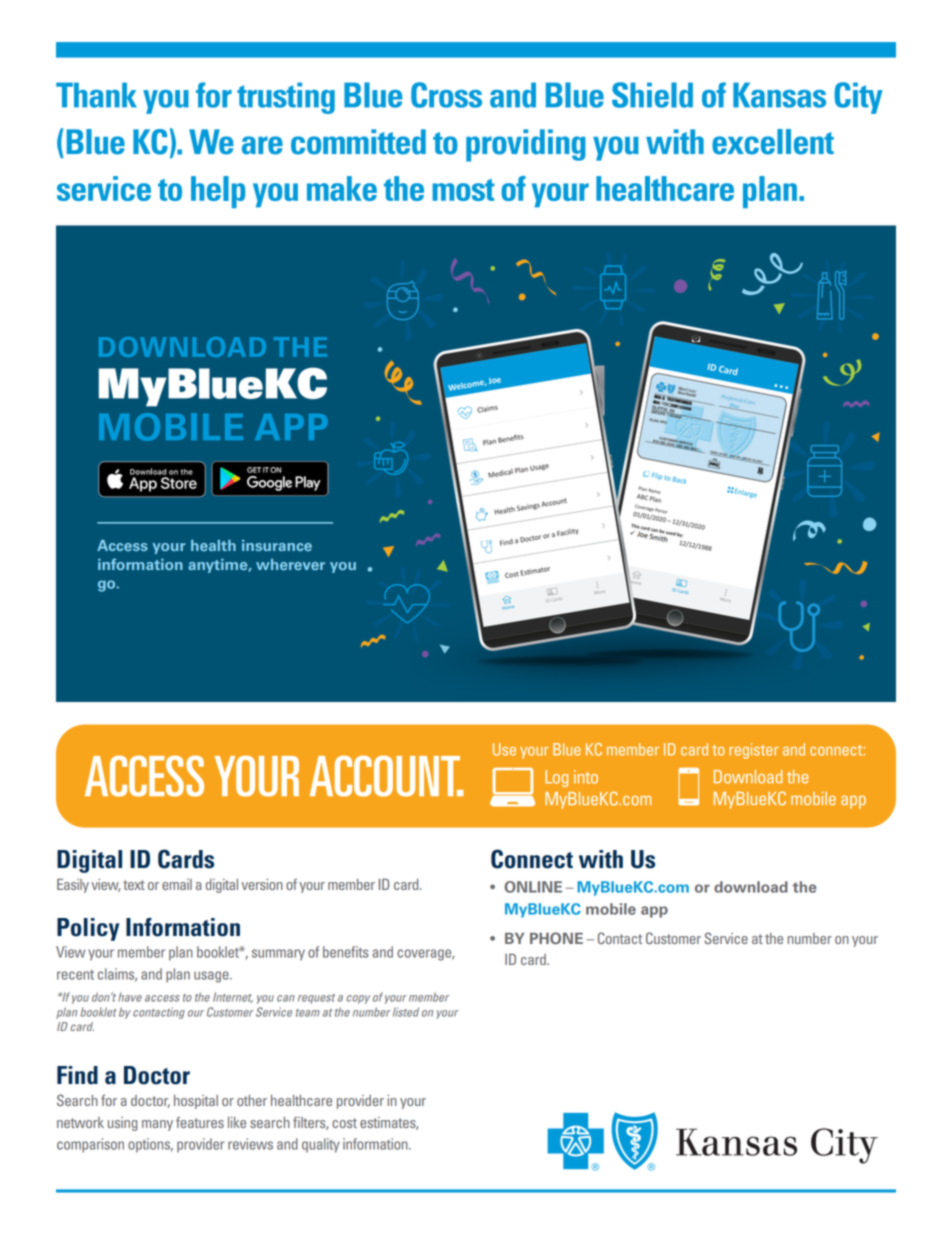 This page has width=952, height=1233. Describe the element at coordinates (277, 545) in the page. I see `insurance` at that location.
